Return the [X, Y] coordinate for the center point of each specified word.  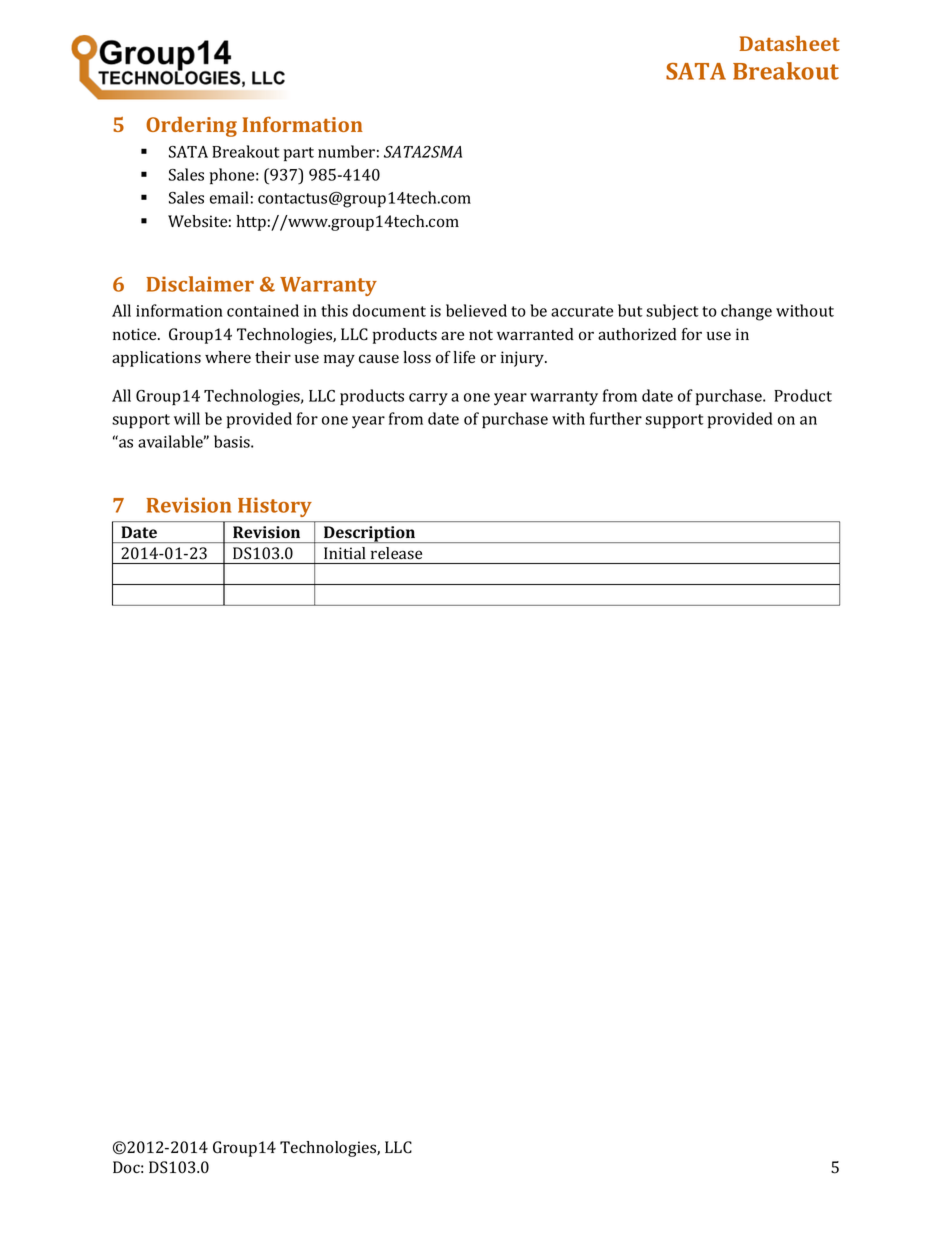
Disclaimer [200, 284]
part [299, 154]
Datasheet [789, 43]
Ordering [191, 127]
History [275, 507]
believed [476, 310]
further [616, 418]
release [396, 553]
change [746, 312]
